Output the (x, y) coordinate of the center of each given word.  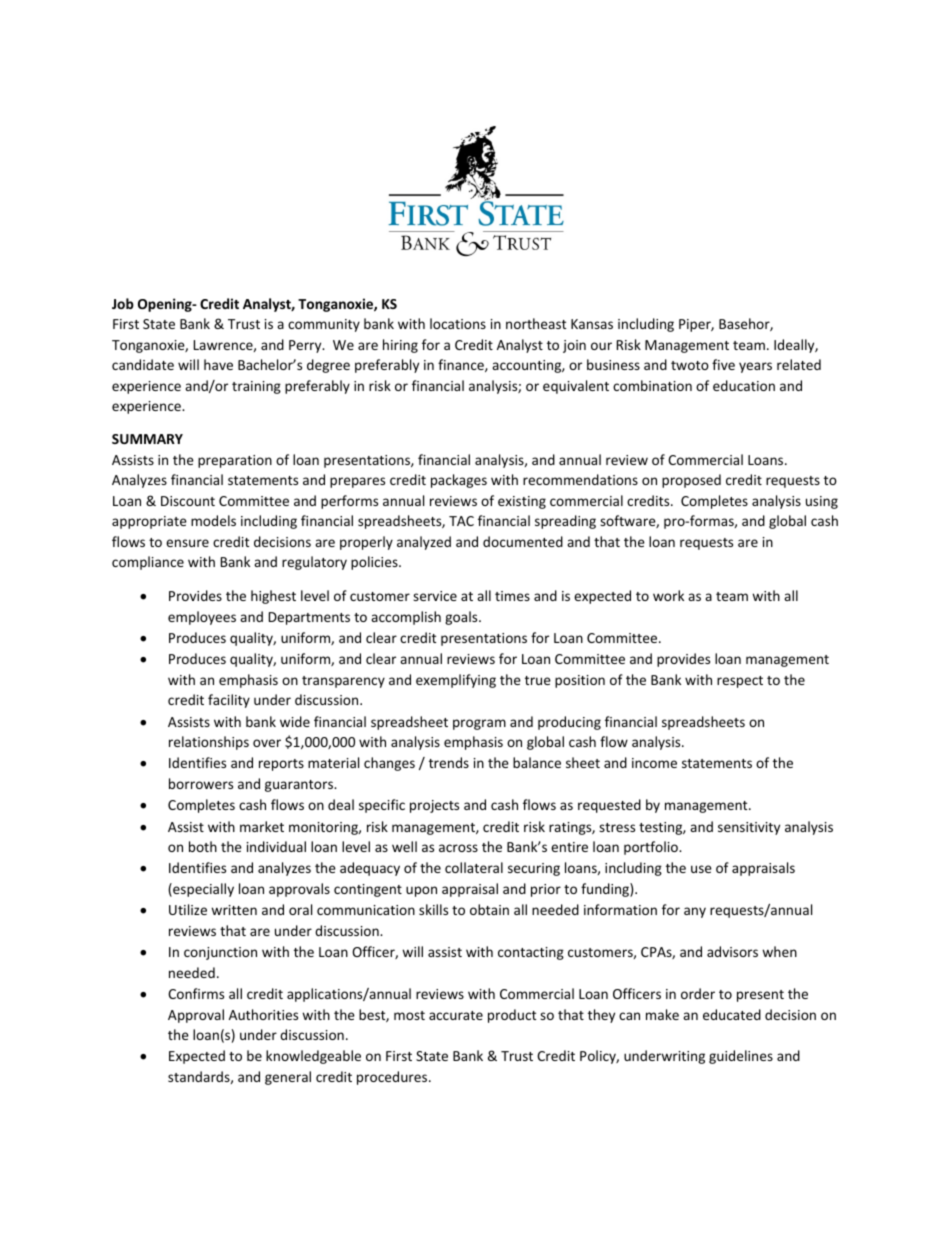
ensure (187, 543)
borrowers (201, 783)
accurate (456, 1015)
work (668, 595)
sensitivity (749, 828)
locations (458, 323)
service (435, 596)
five (723, 364)
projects (434, 806)
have (218, 364)
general (288, 1078)
